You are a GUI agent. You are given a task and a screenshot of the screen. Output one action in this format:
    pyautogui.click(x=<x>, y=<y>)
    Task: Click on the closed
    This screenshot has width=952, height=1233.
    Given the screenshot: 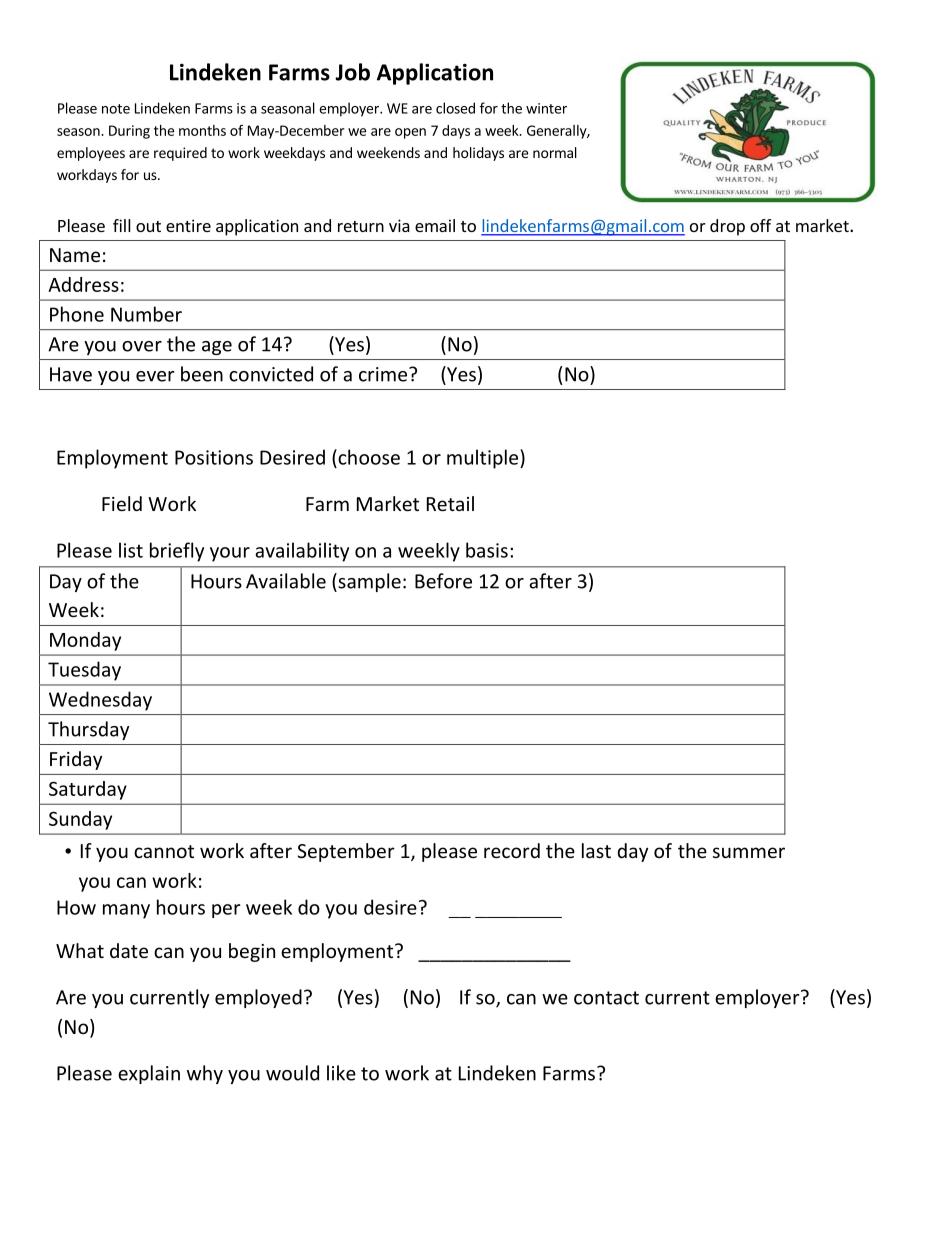 What is the action you would take?
    pyautogui.click(x=455, y=108)
